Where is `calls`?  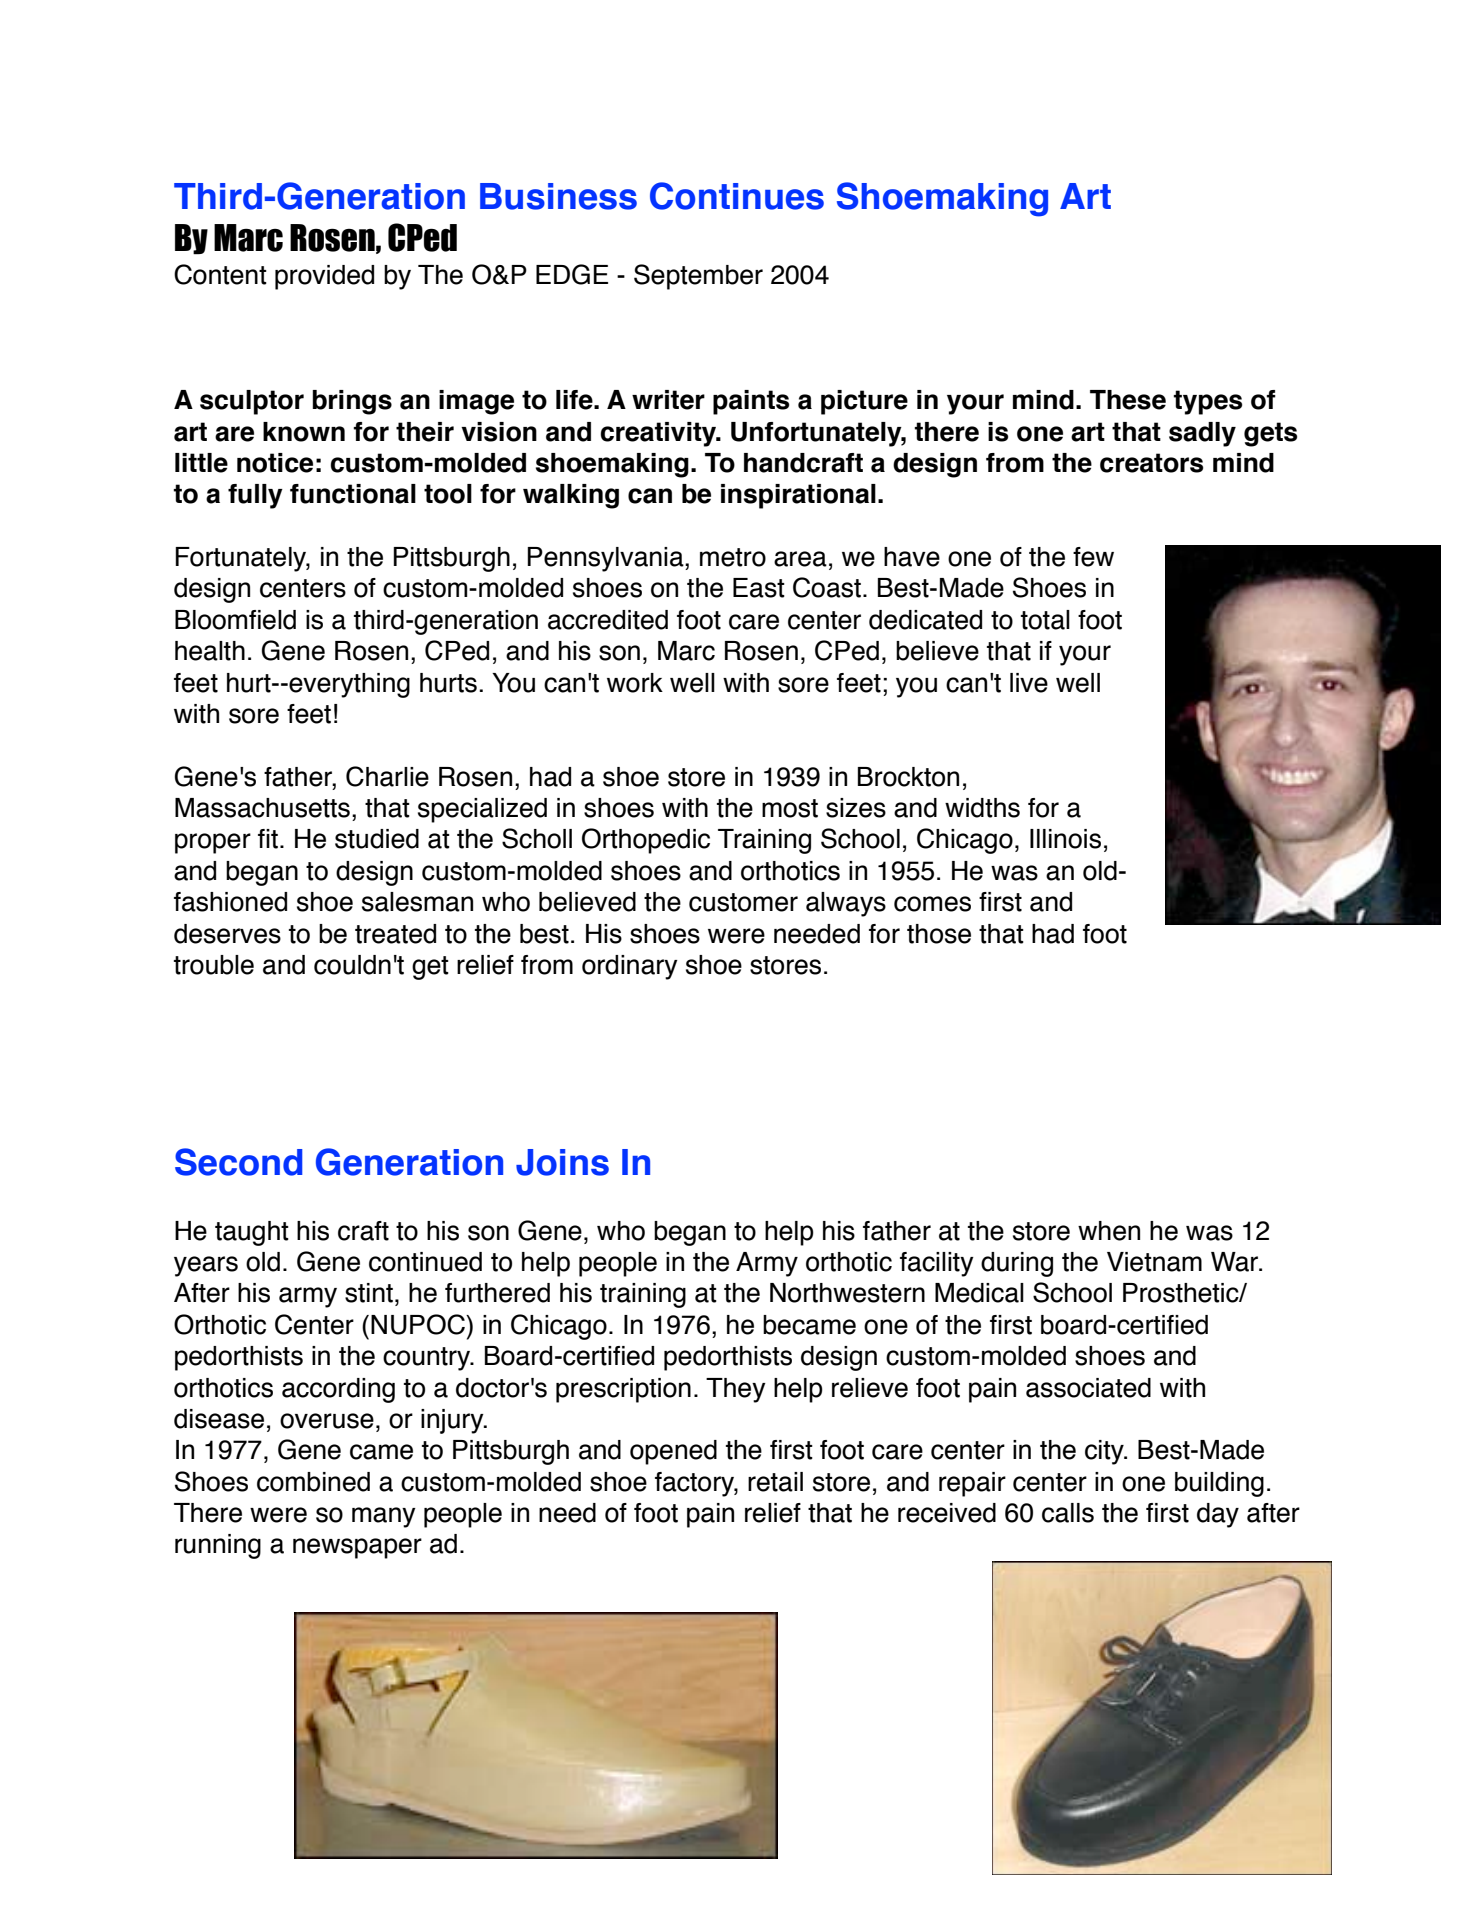
calls is located at coordinates (1068, 1513).
